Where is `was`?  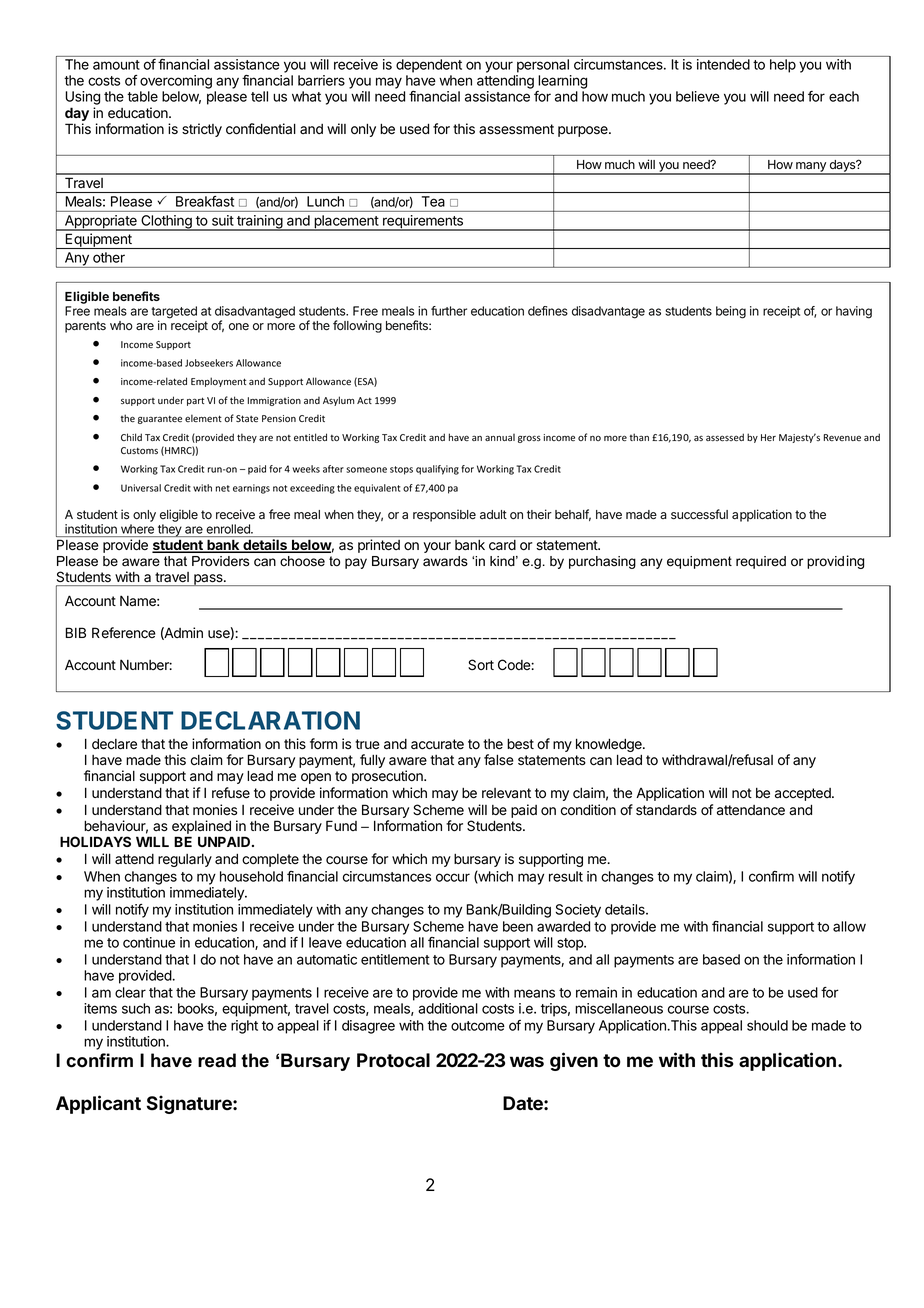 was is located at coordinates (527, 1061).
